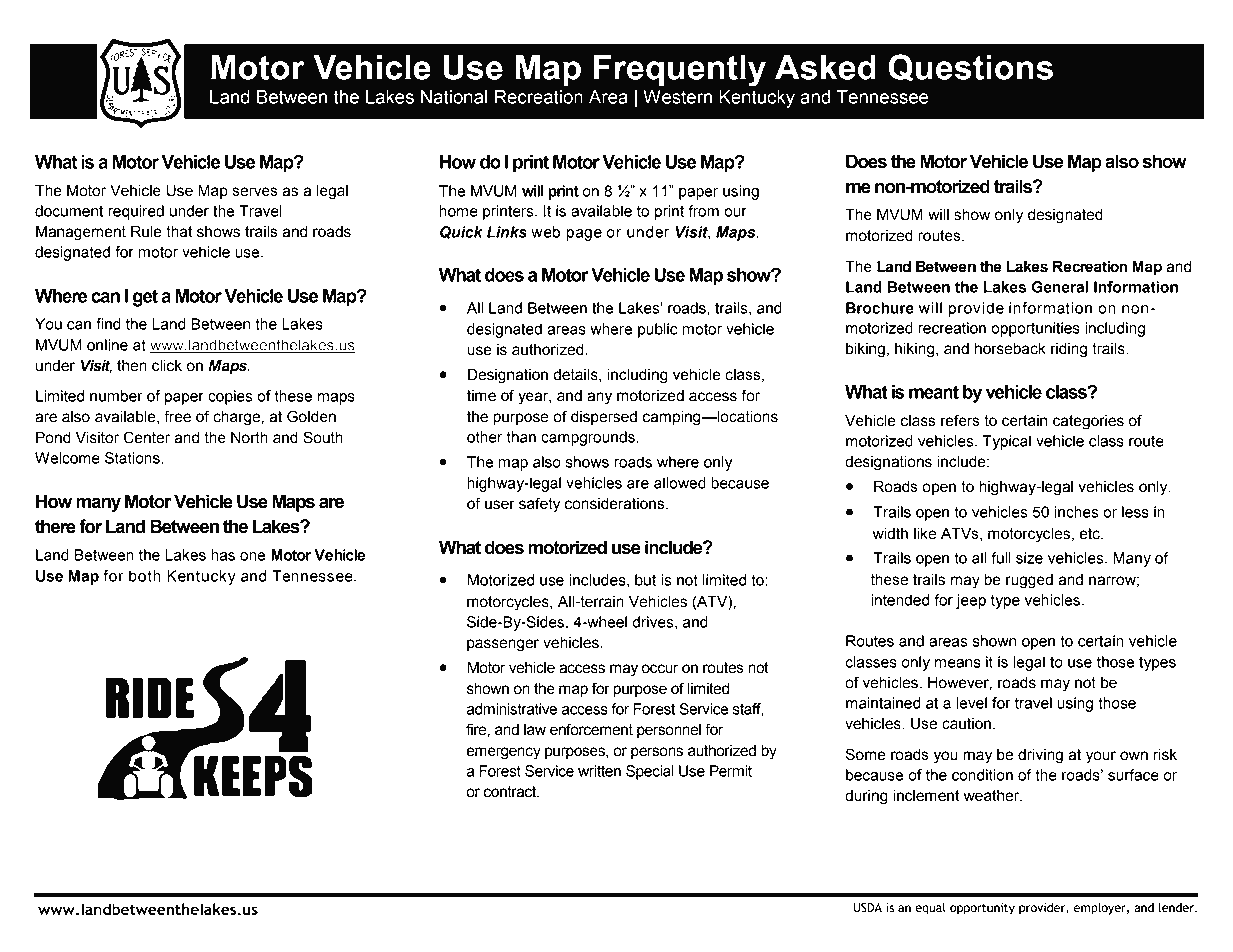  I want to click on Stations, so click(133, 458).
